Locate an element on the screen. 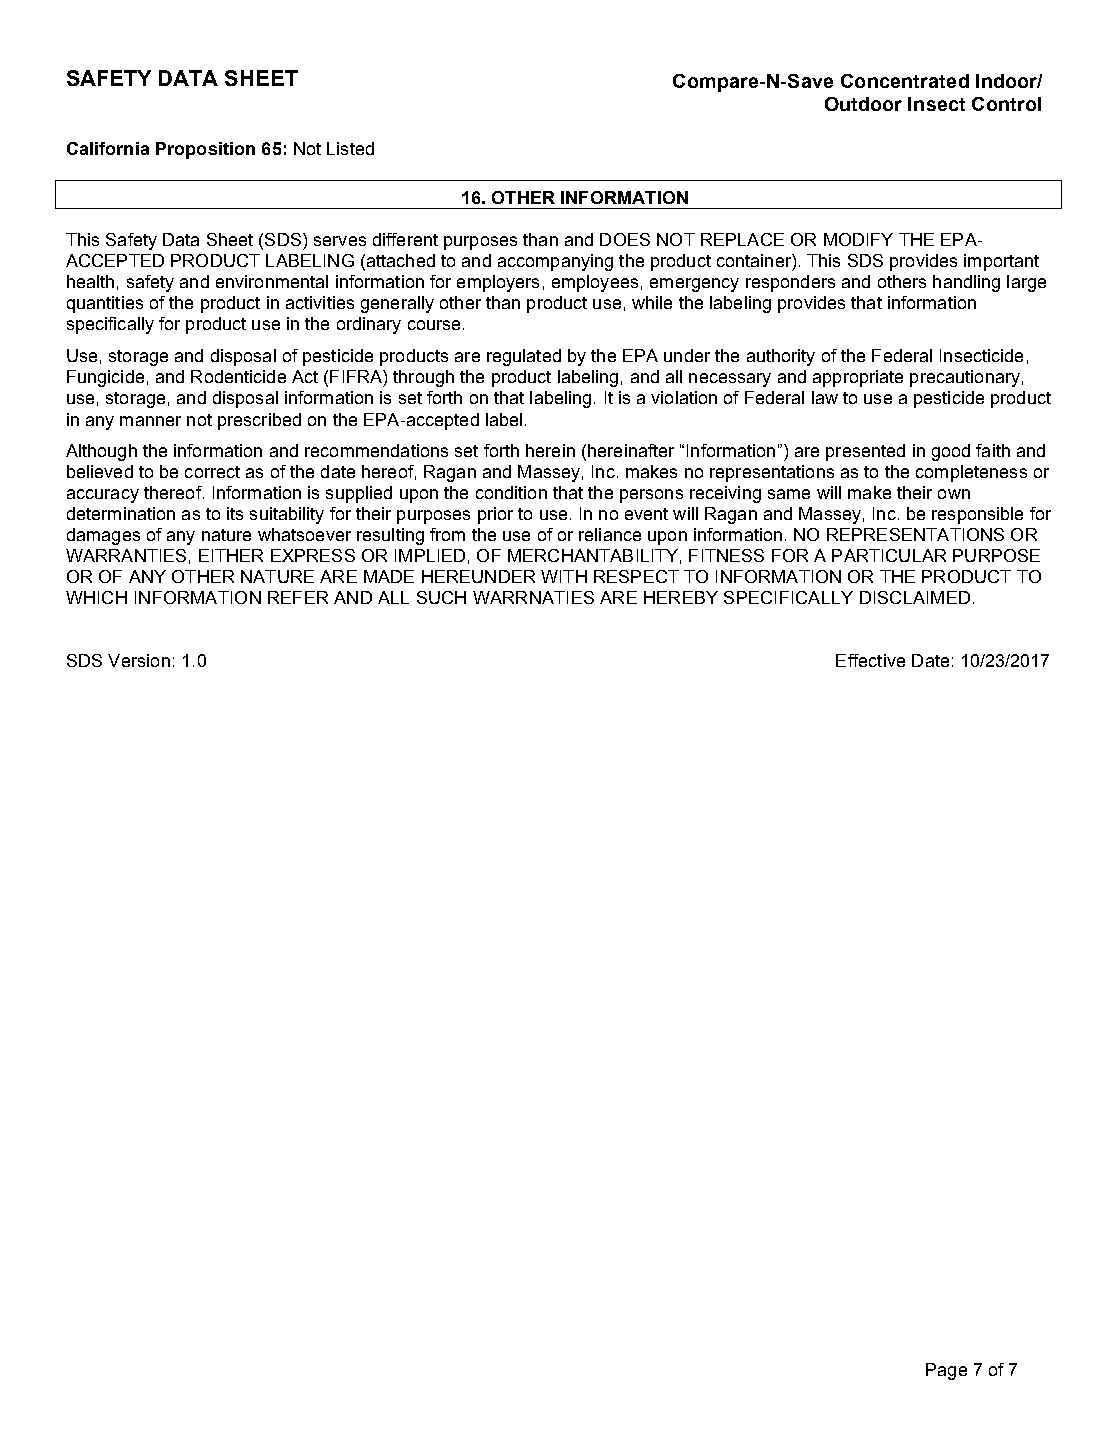 The height and width of the screenshot is (1446, 1117). its is located at coordinates (235, 513).
